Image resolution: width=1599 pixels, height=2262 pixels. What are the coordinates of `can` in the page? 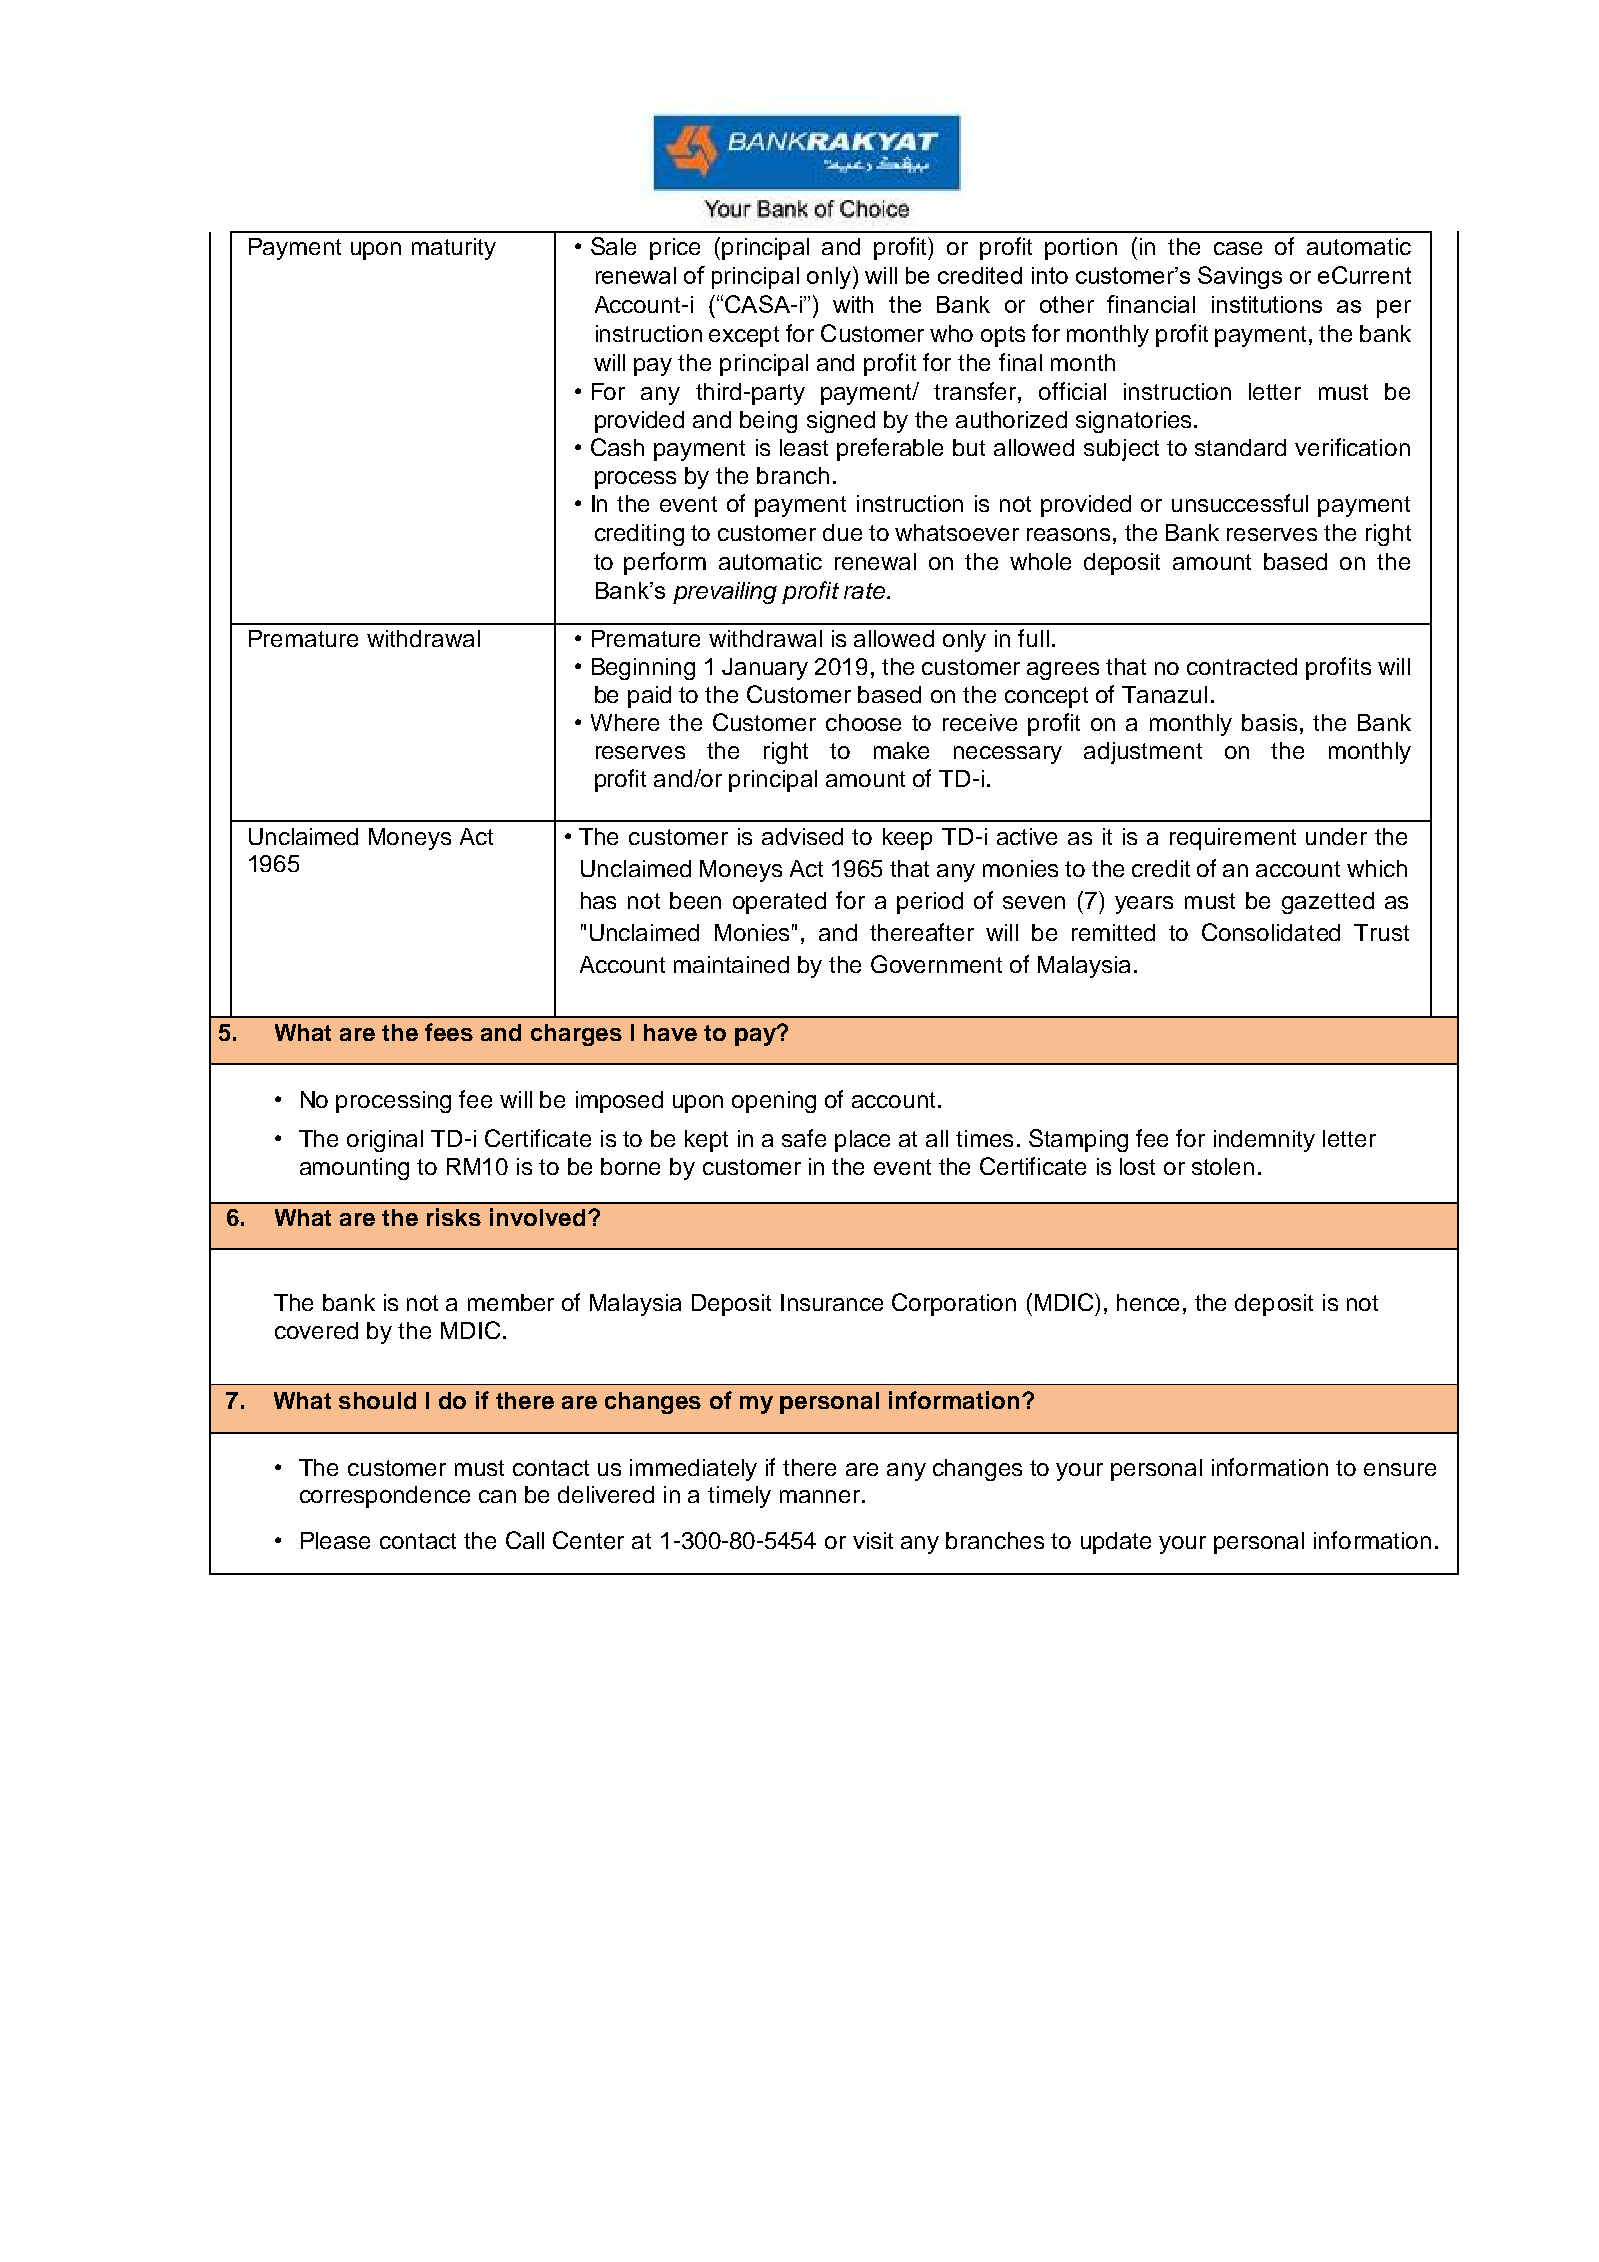 It's located at (497, 1496).
